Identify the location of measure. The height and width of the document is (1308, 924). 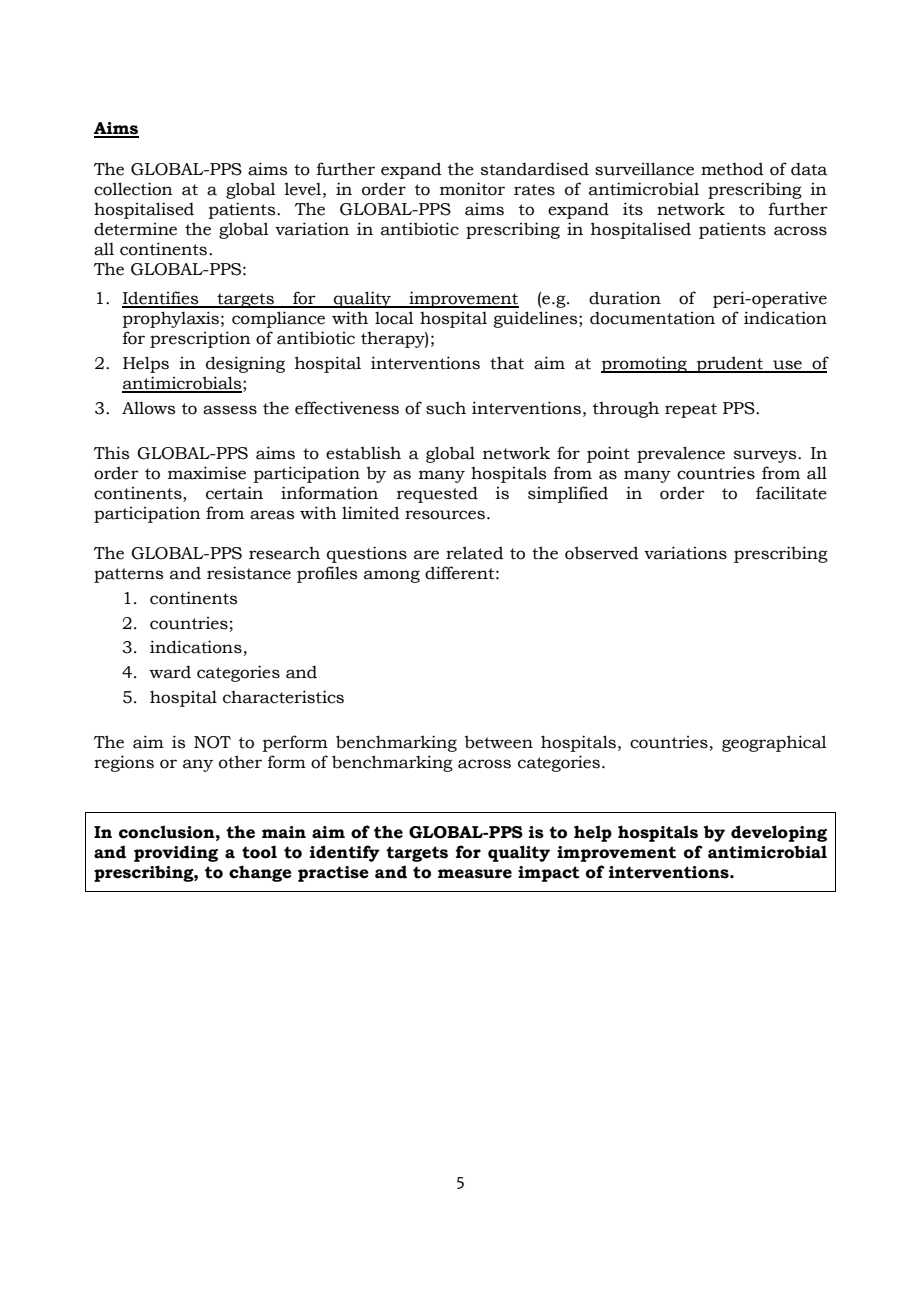
(475, 874).
